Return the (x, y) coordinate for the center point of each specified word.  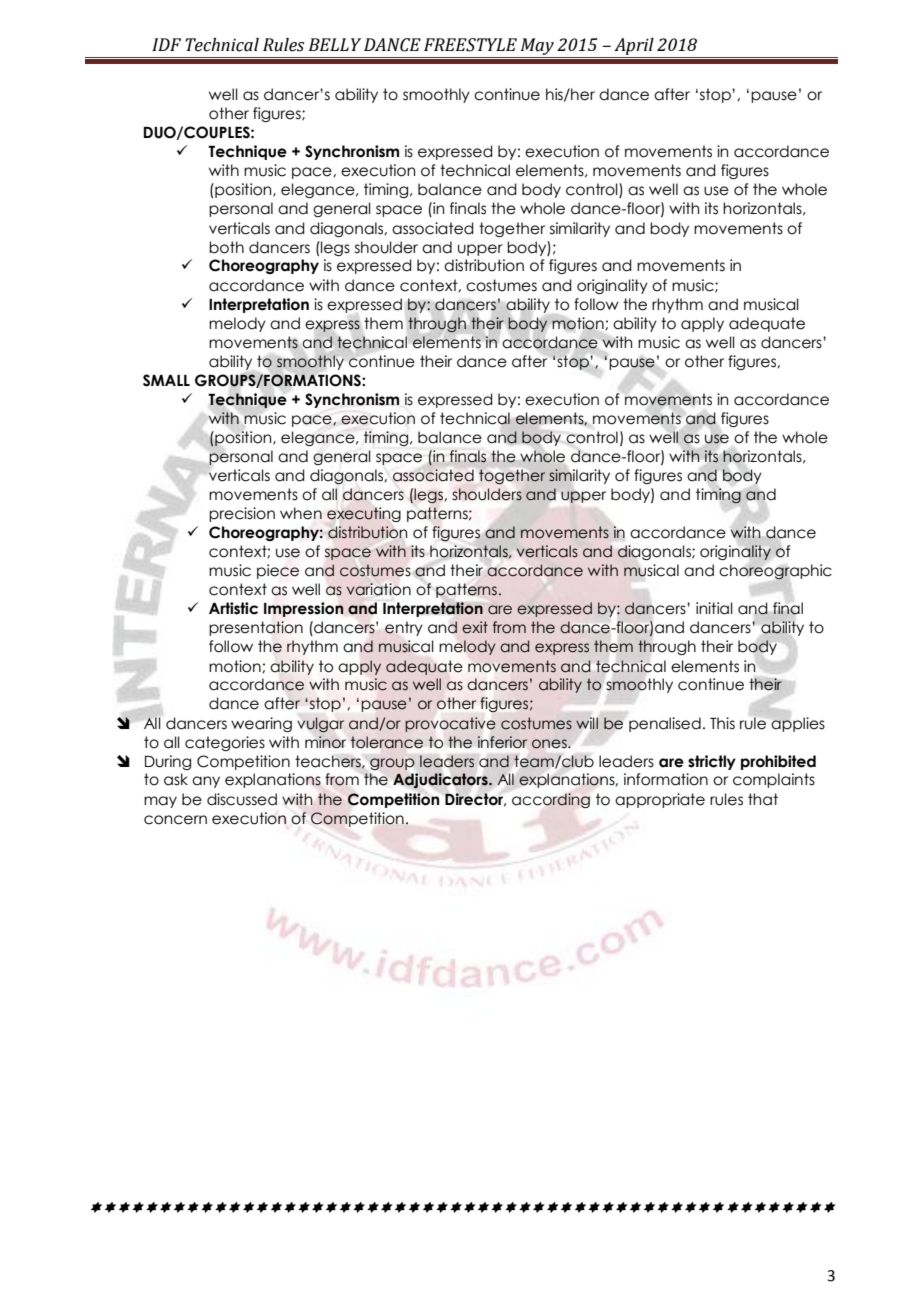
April (634, 48)
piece (278, 571)
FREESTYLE (470, 45)
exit (475, 627)
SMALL (166, 380)
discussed (242, 799)
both (226, 247)
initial (714, 608)
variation (379, 589)
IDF (166, 44)
